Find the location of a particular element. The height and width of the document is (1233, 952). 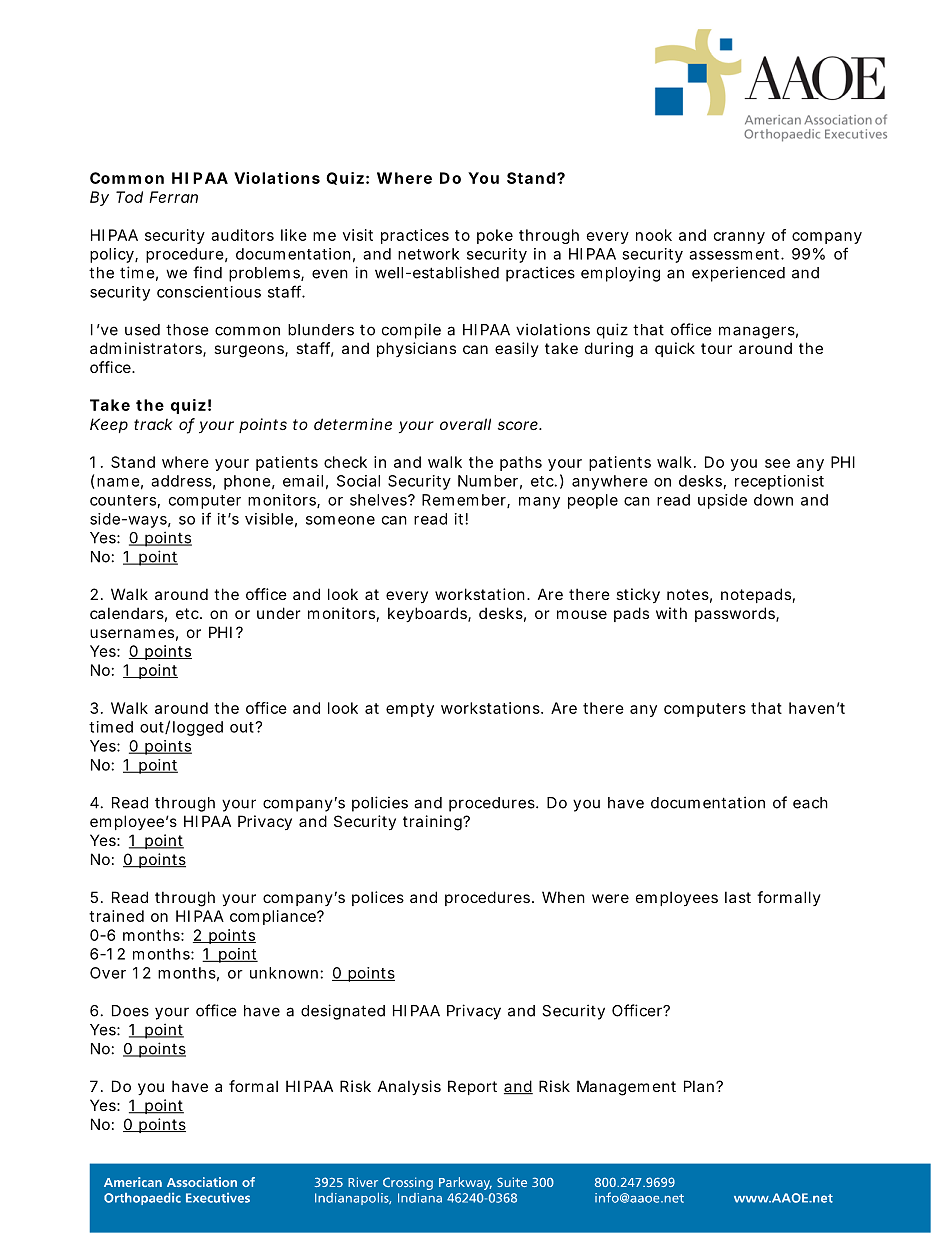

poke is located at coordinates (495, 236).
